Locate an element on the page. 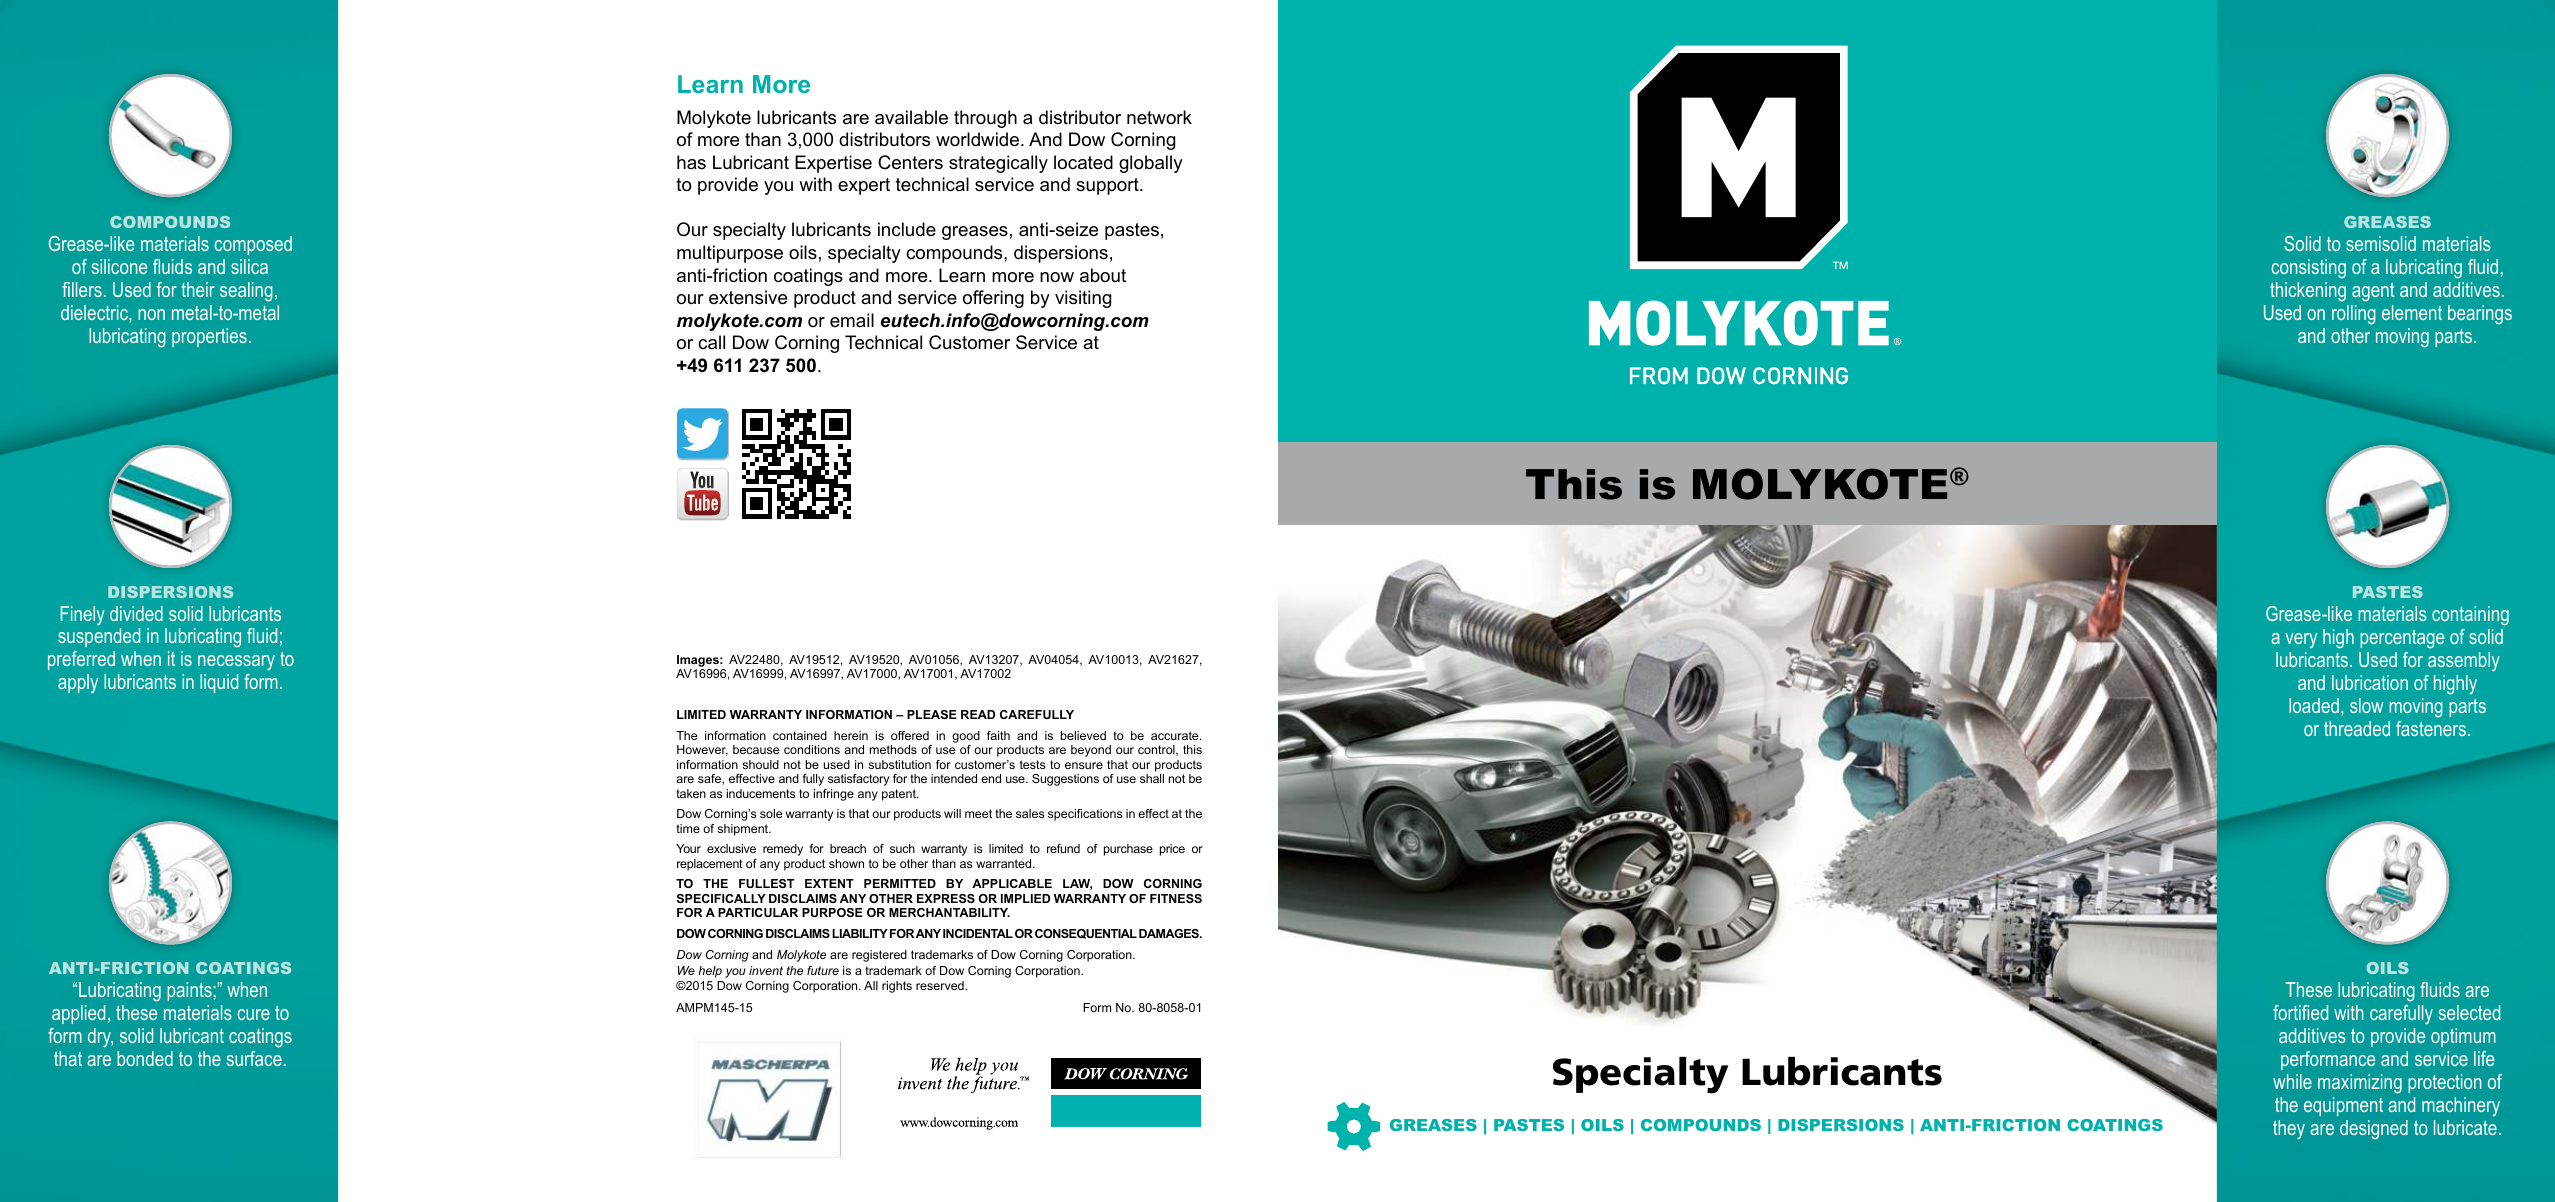  rolling is located at coordinates (2354, 315).
